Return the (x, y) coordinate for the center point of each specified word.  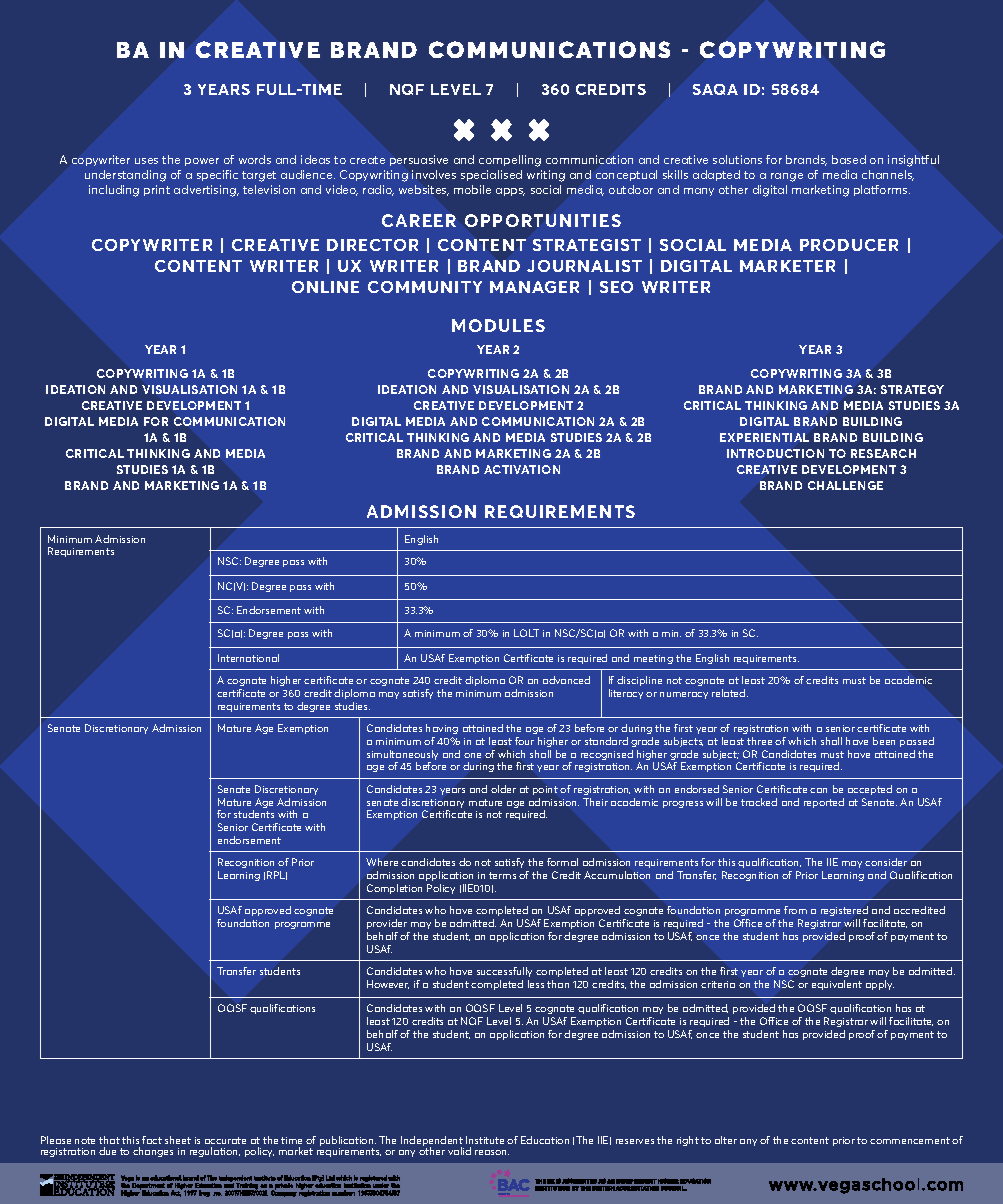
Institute (485, 1140)
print (157, 190)
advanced (566, 680)
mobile (472, 189)
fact (152, 1140)
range (787, 177)
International (248, 658)
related (730, 693)
